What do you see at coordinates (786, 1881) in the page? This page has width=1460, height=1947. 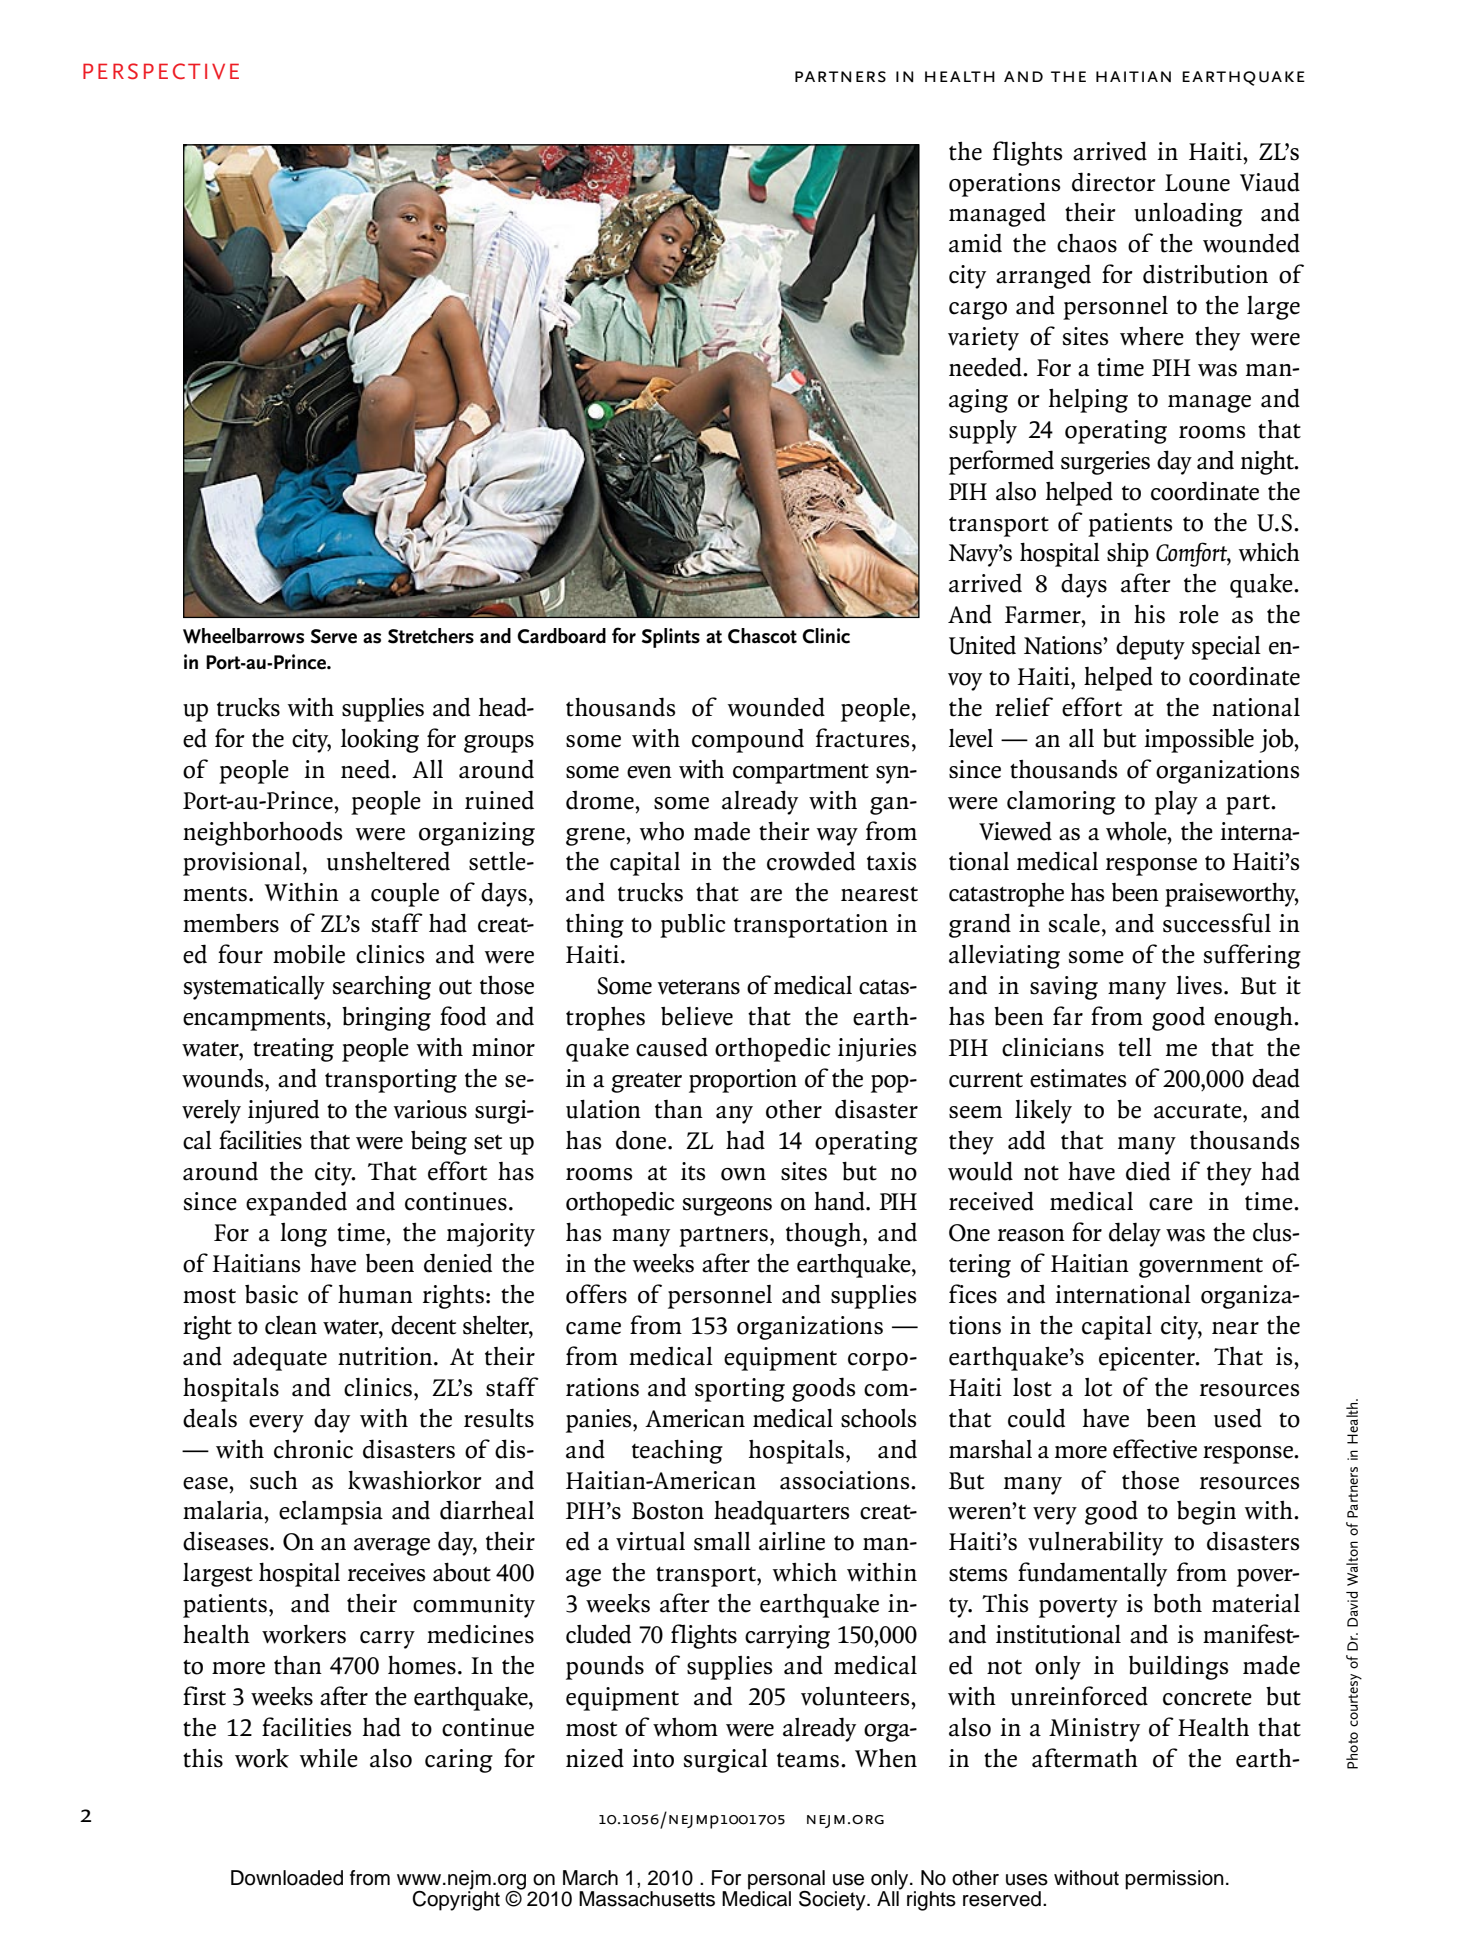 I see `personal` at bounding box center [786, 1881].
